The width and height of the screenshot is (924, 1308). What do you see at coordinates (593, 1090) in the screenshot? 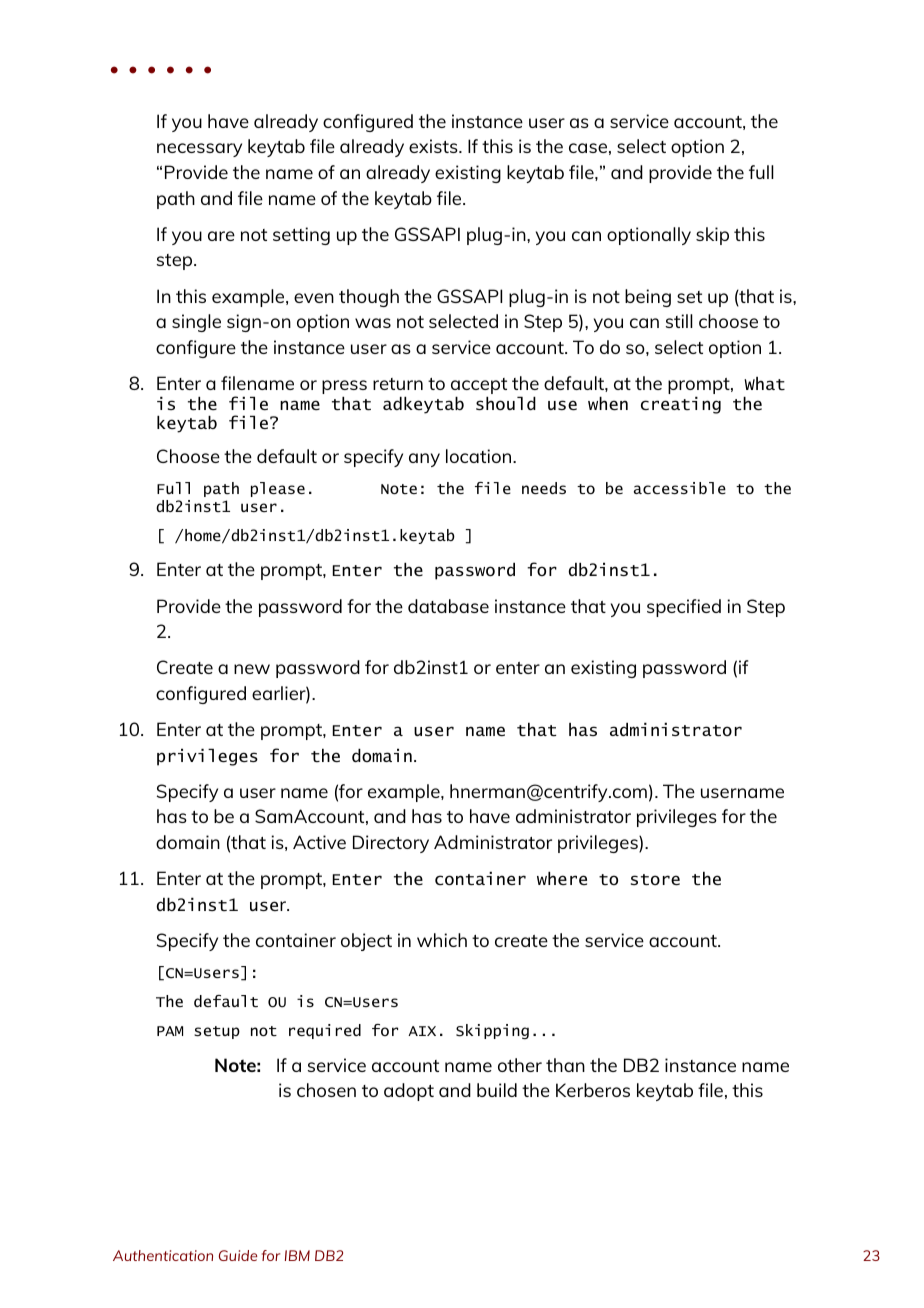
I see `Kerberos` at bounding box center [593, 1090].
